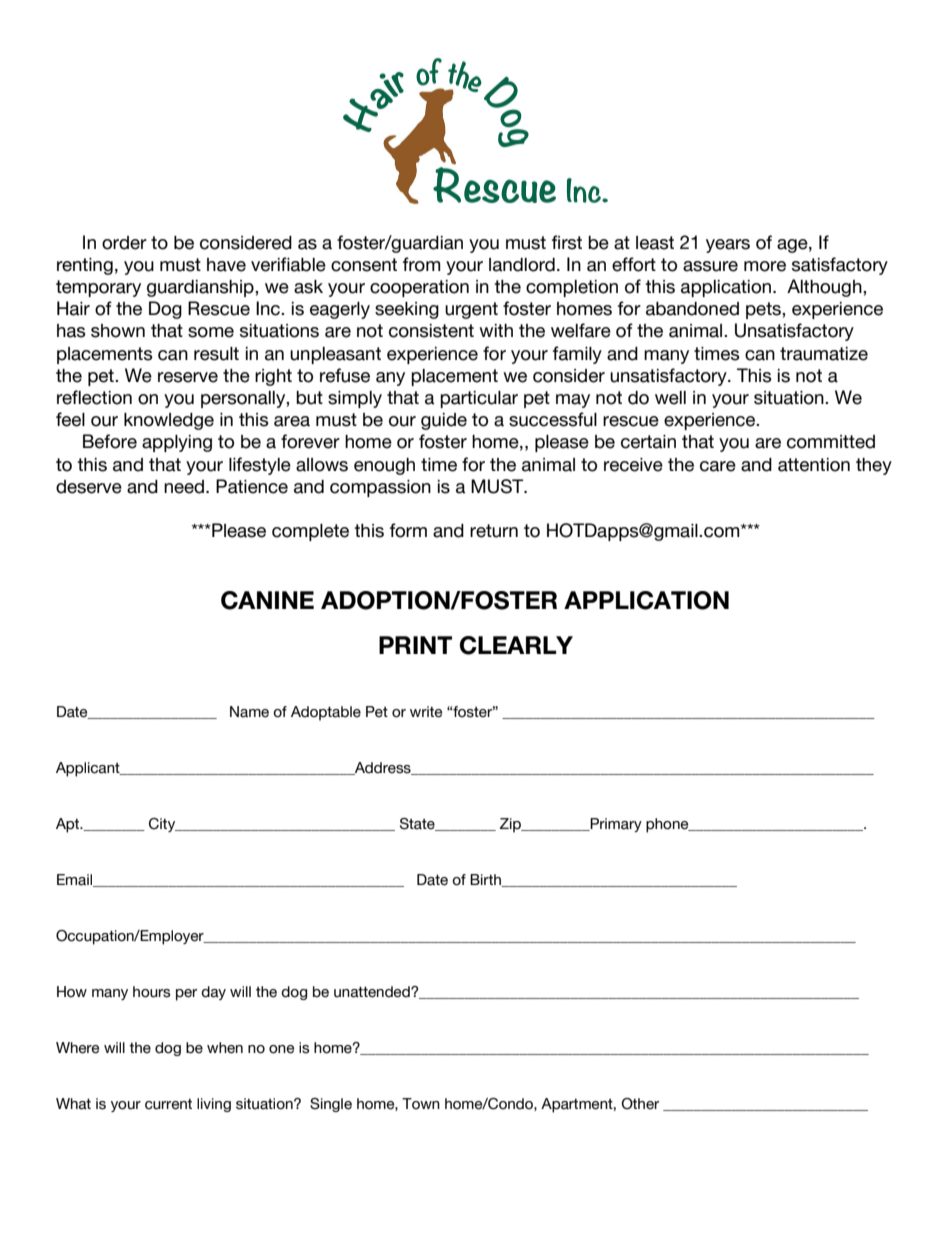 The image size is (952, 1233). I want to click on write, so click(426, 712).
